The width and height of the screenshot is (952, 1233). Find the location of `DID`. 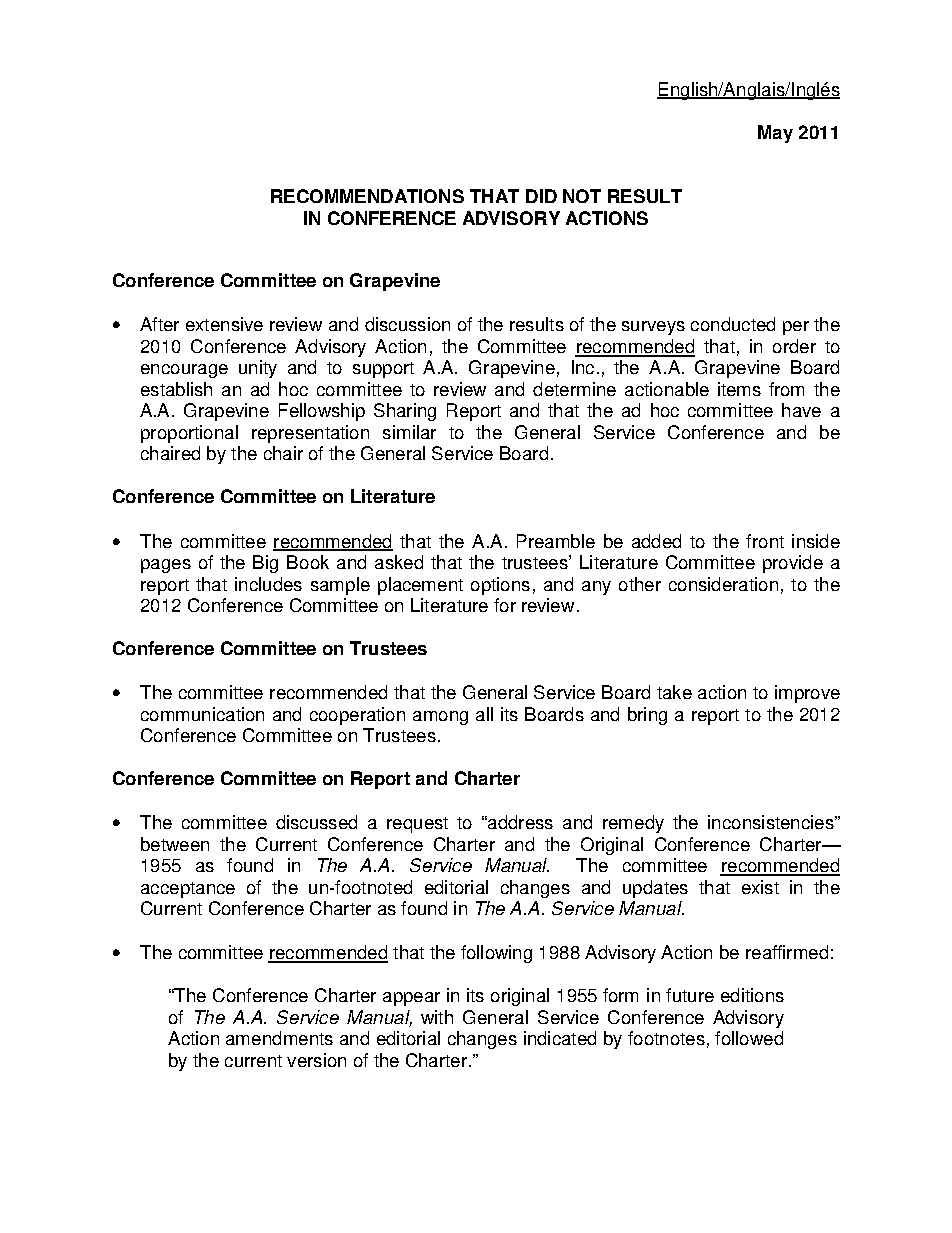

DID is located at coordinates (541, 196).
